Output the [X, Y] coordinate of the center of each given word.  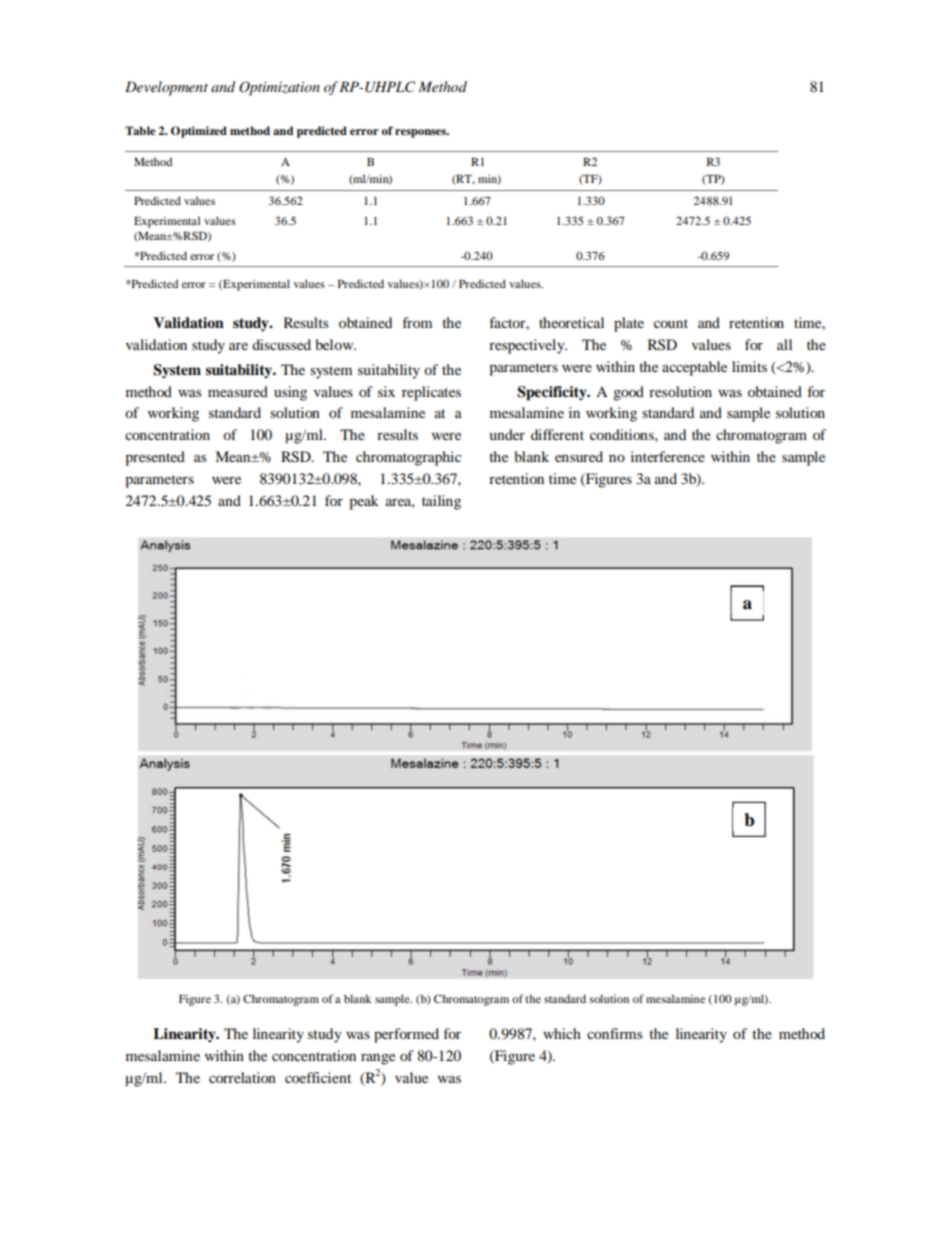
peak [364, 502]
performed [406, 1035]
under [507, 434]
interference [668, 456]
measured [238, 391]
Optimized [199, 132]
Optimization [279, 88]
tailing [441, 502]
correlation [242, 1077]
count [671, 323]
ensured [579, 456]
